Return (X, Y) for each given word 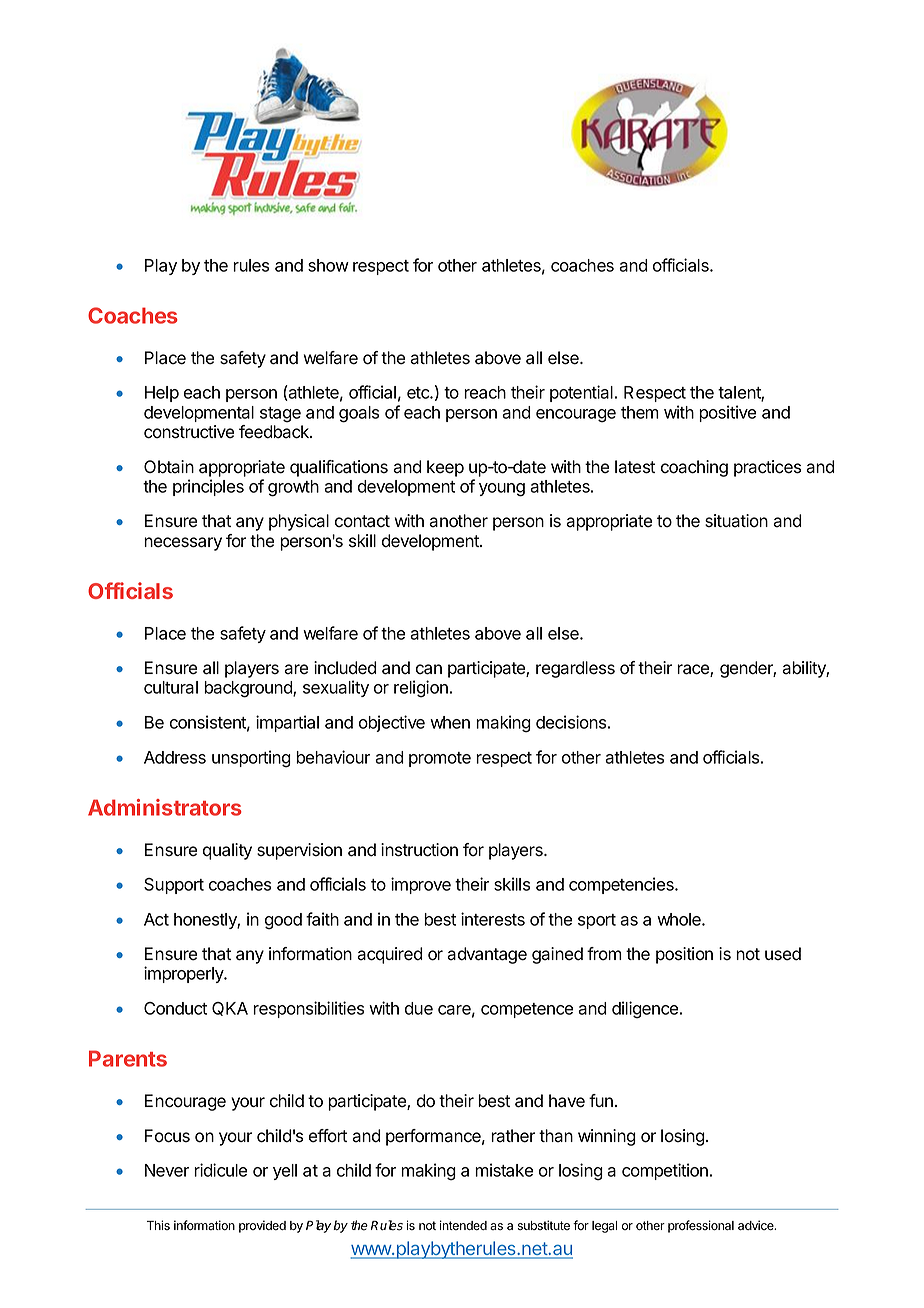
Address (175, 757)
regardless (575, 669)
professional (701, 1226)
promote (440, 759)
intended (463, 1225)
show (328, 265)
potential (581, 393)
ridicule (220, 1170)
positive (727, 413)
